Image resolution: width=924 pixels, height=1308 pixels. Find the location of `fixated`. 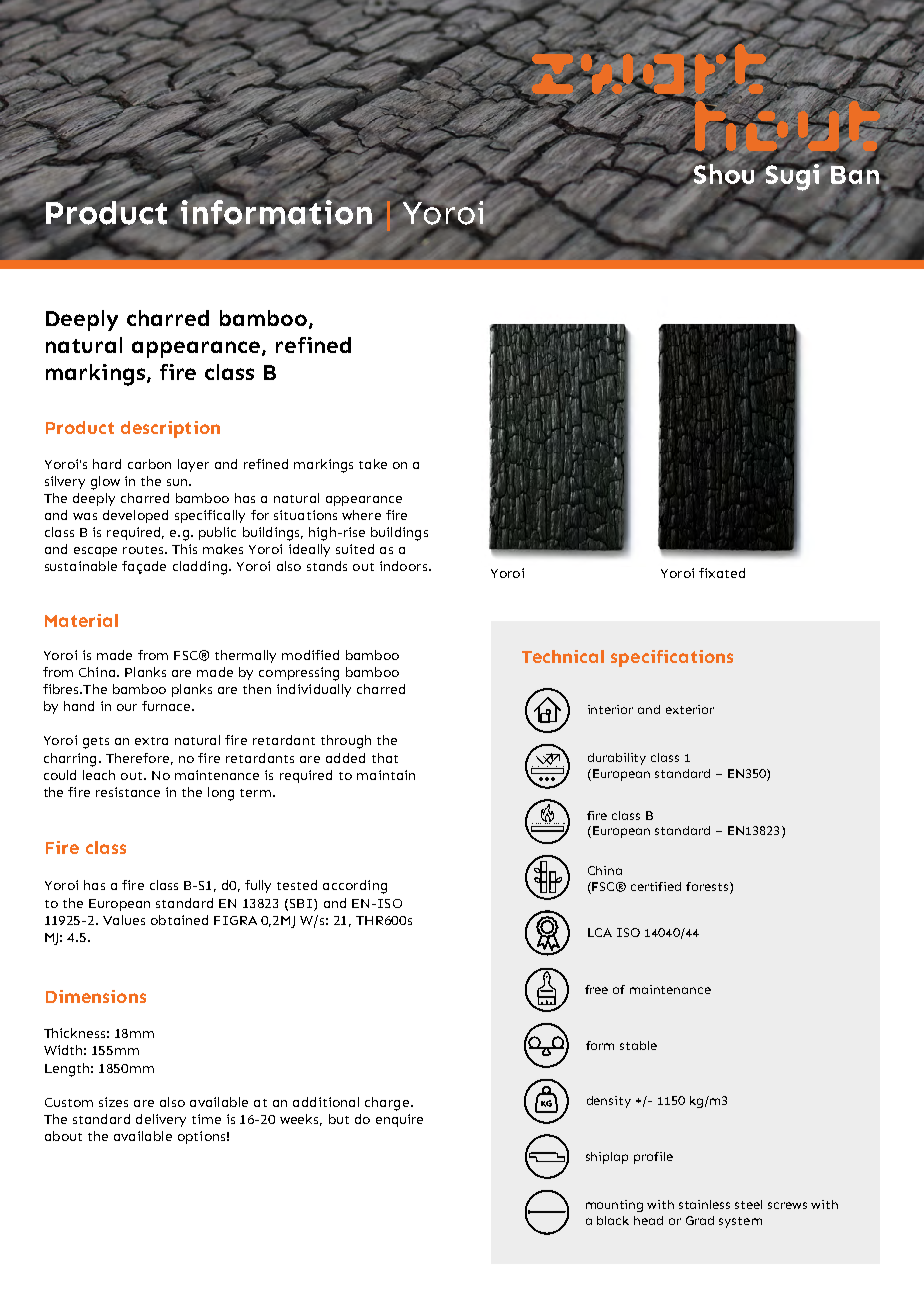

fixated is located at coordinates (722, 573).
